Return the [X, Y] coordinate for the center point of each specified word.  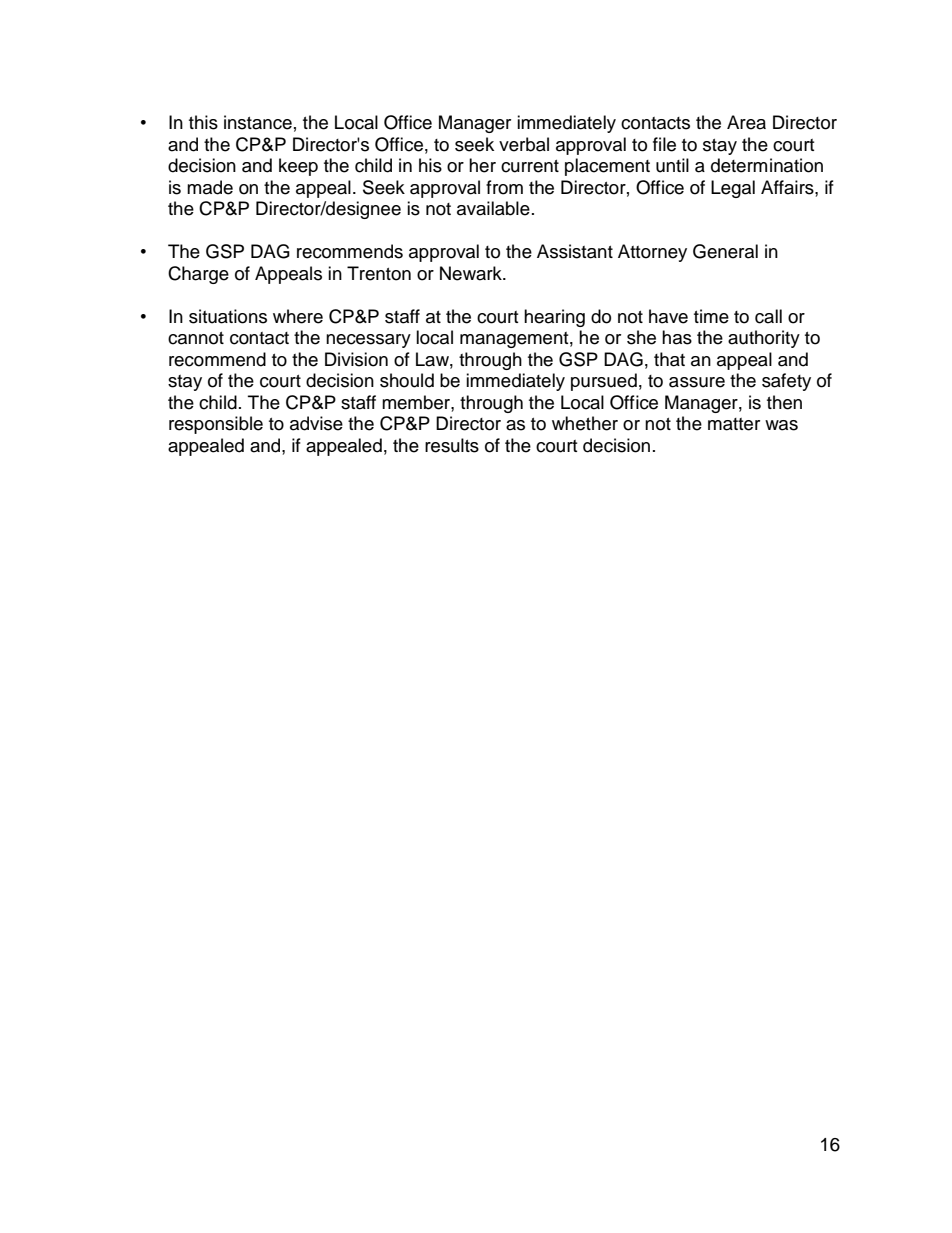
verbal [524, 144]
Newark [472, 273]
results [452, 445]
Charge [198, 275]
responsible [216, 425]
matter [734, 424]
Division [356, 359]
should [407, 380]
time [711, 316]
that [669, 359]
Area [746, 122]
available [493, 208]
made [210, 187]
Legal [733, 189]
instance [258, 122]
